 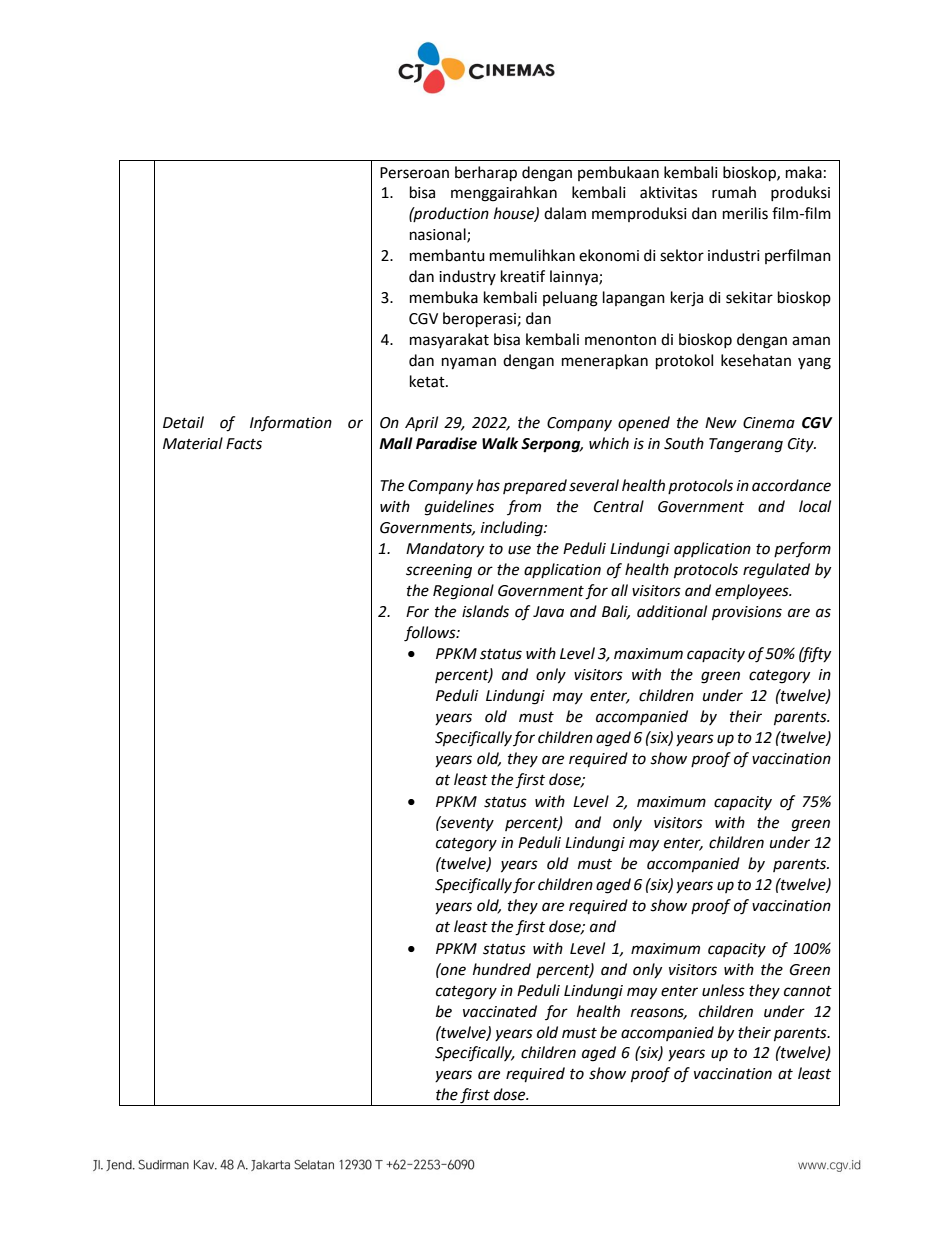 What do you see at coordinates (734, 192) in the screenshot?
I see `rumah` at bounding box center [734, 192].
